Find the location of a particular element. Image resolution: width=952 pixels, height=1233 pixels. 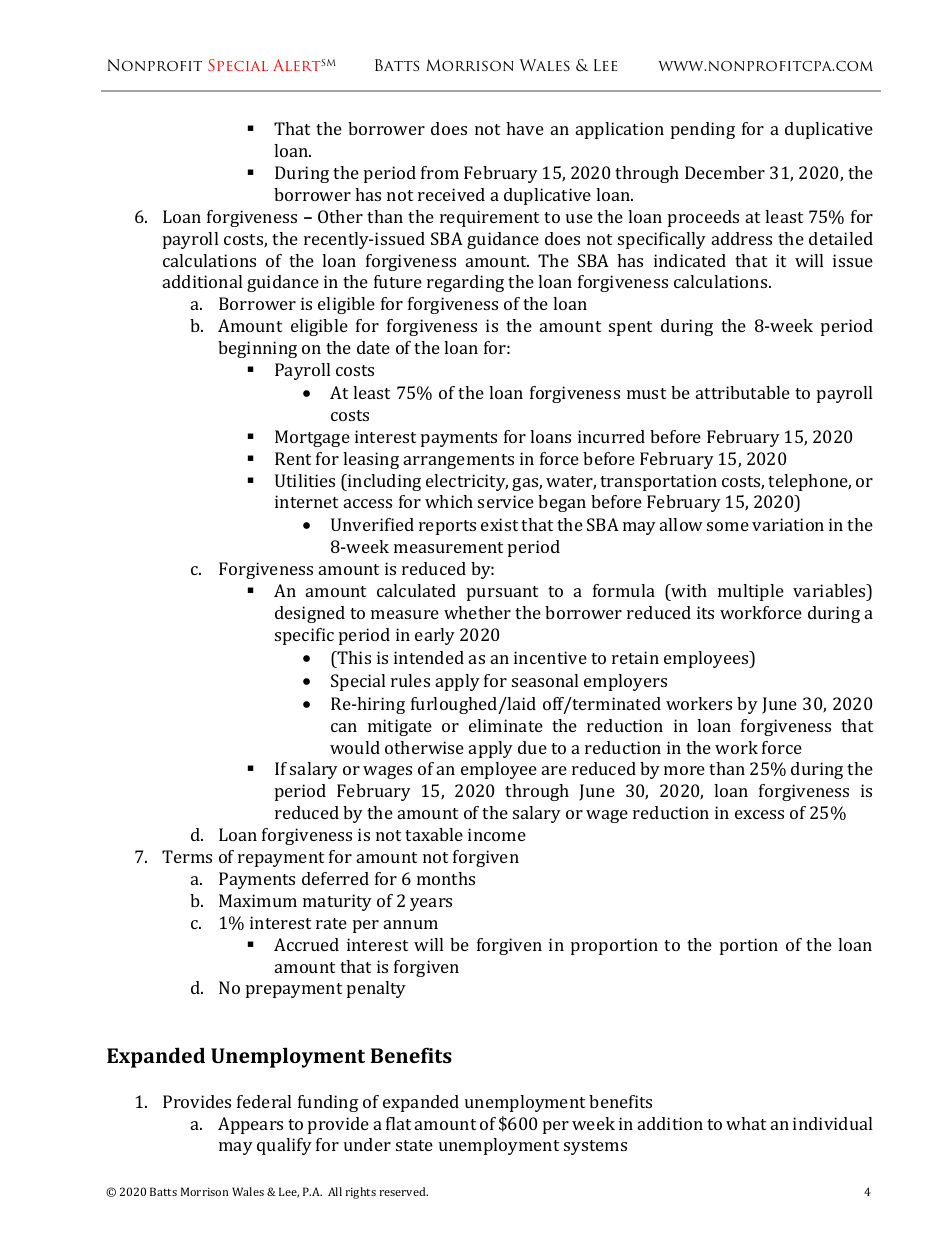

systems is located at coordinates (595, 1147).
